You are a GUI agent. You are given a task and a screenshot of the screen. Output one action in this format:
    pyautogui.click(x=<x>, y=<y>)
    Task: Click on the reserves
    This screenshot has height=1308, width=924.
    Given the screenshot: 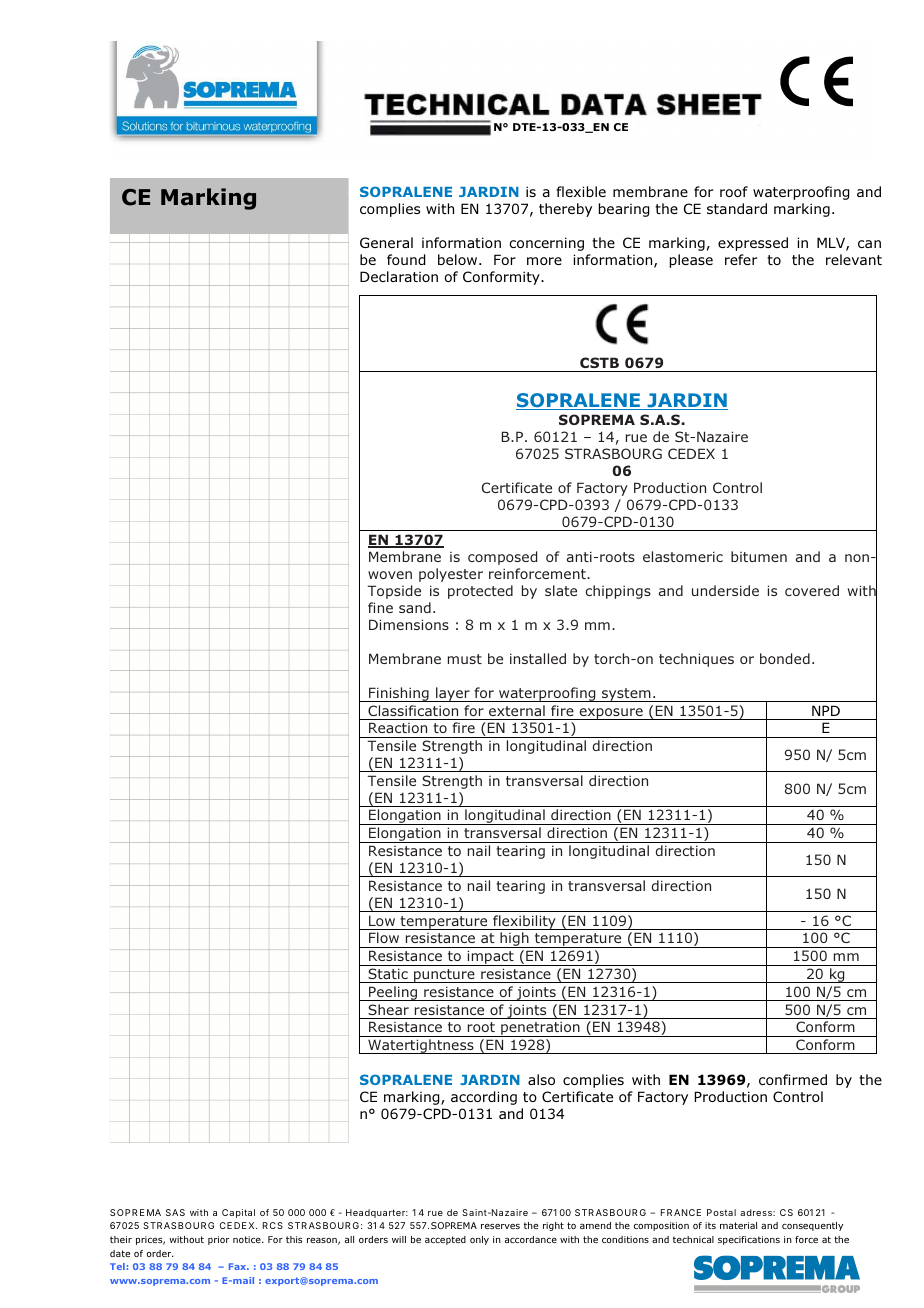 What is the action you would take?
    pyautogui.click(x=500, y=1226)
